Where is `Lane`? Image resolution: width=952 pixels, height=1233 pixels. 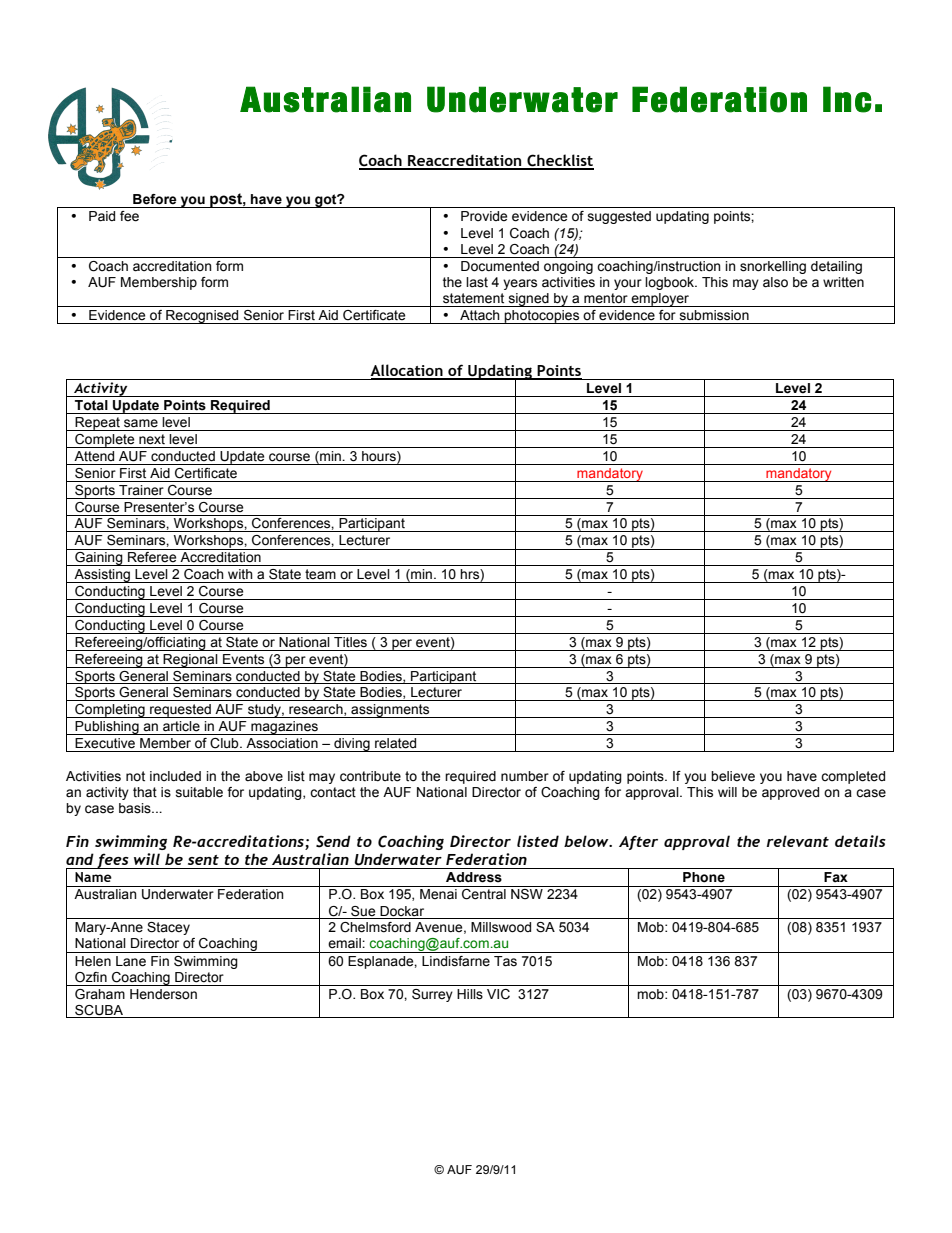 Lane is located at coordinates (131, 961).
